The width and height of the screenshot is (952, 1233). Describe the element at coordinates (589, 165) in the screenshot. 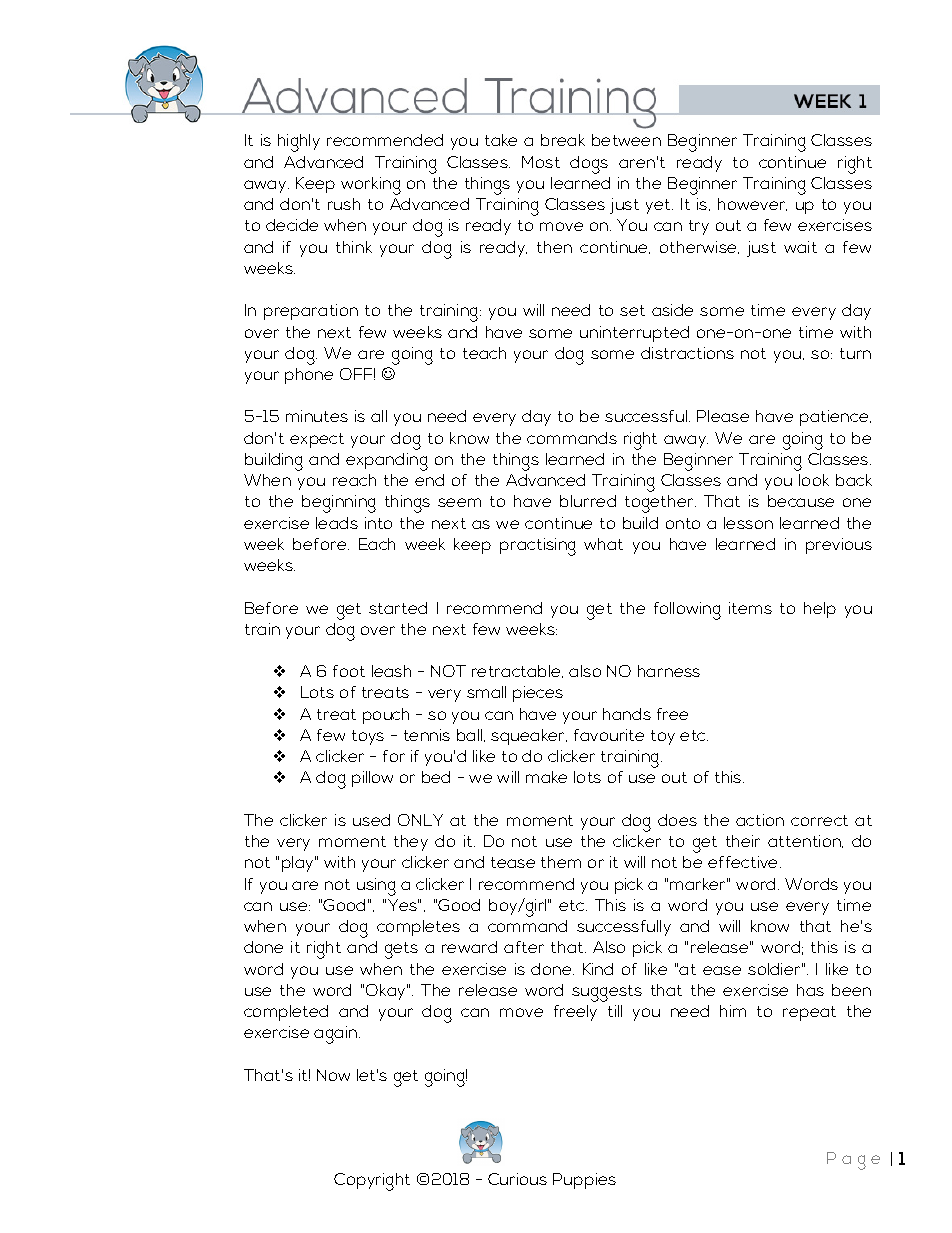

I see `dogs` at that location.
